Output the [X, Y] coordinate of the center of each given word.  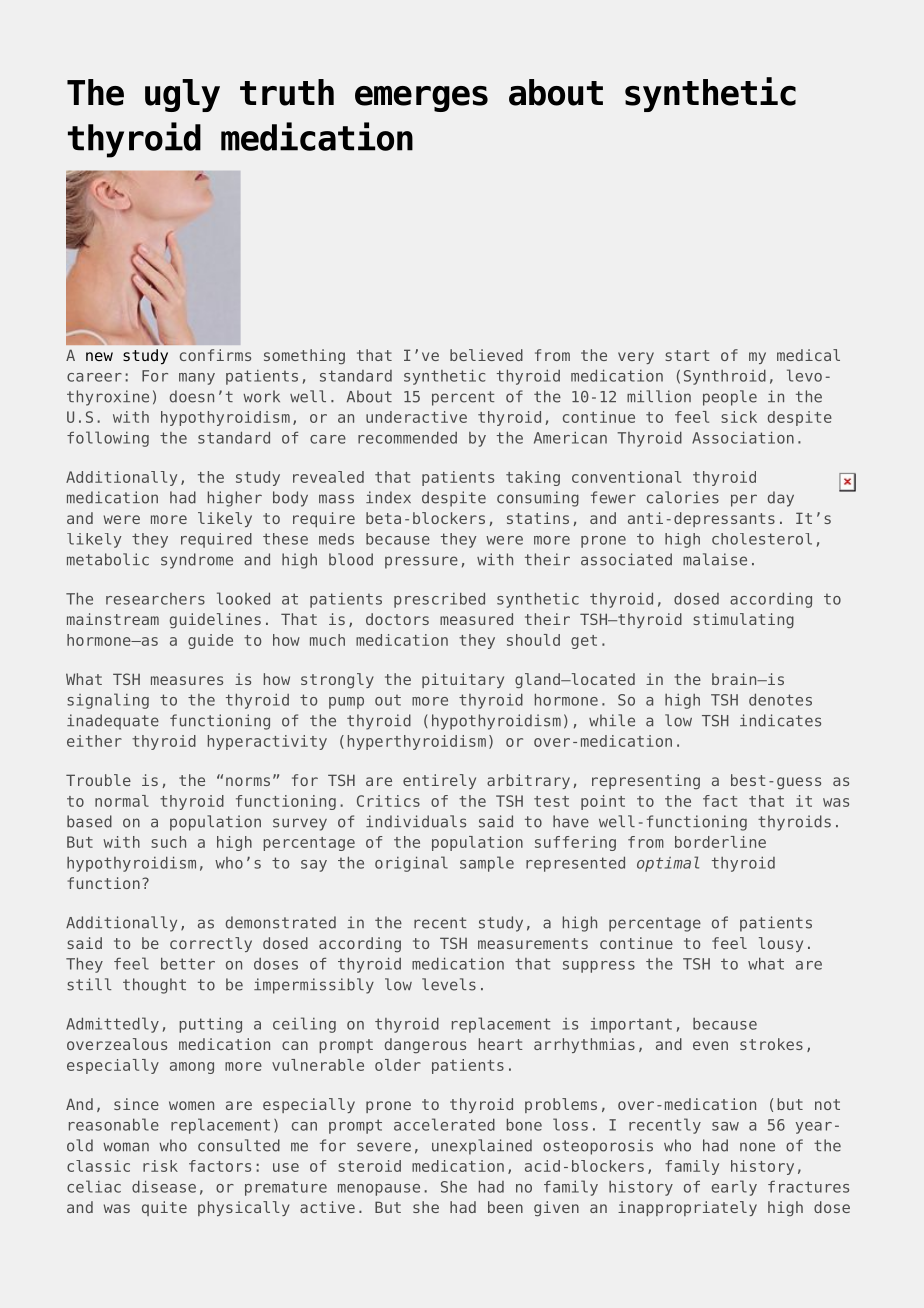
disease [164, 1186]
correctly [211, 944]
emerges [421, 99]
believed [486, 355]
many [197, 379]
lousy [781, 944]
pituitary [463, 680]
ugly [182, 95]
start [688, 355]
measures [187, 680]
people [730, 398]
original [411, 864]
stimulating [744, 621]
